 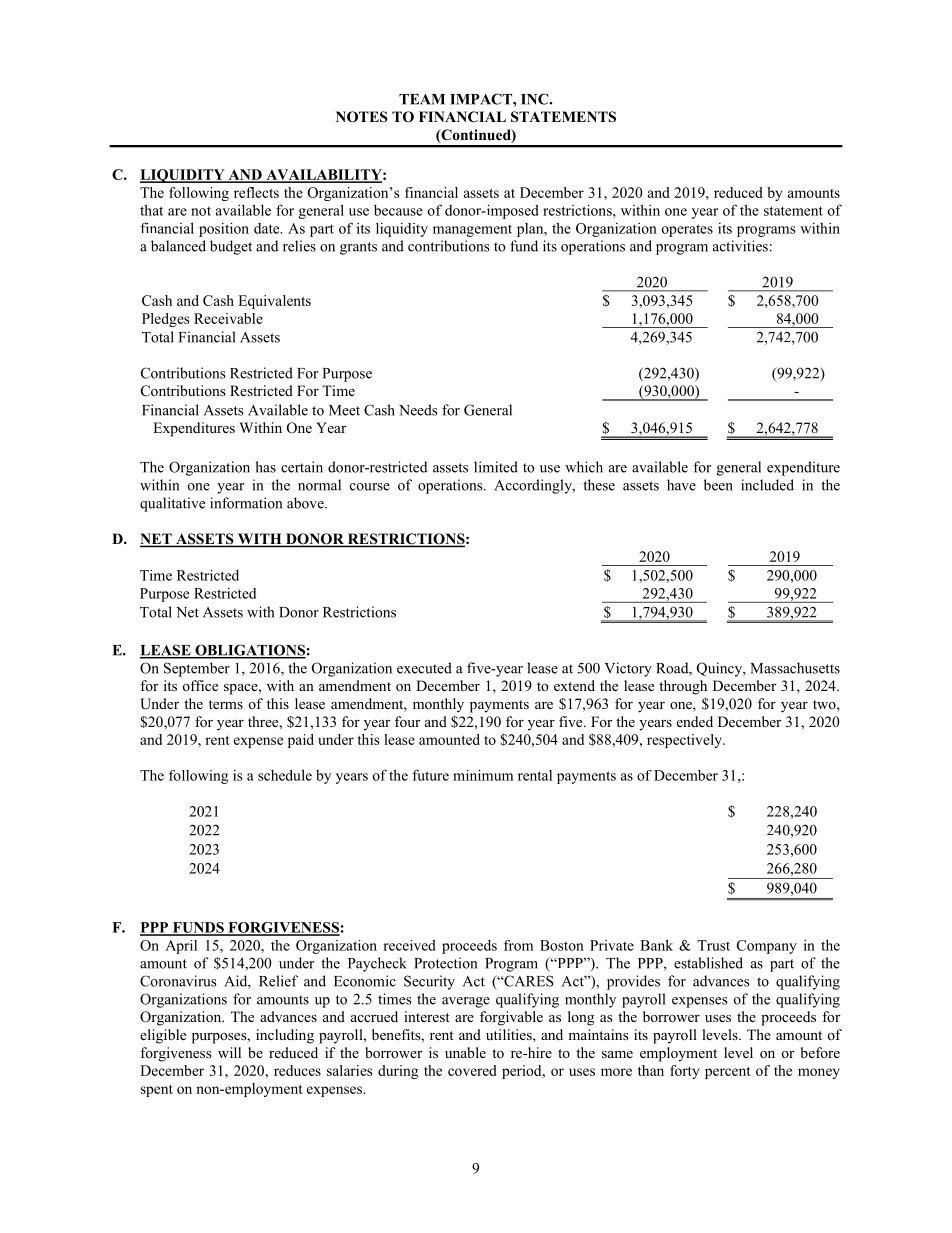 I want to click on limited, so click(x=496, y=467).
